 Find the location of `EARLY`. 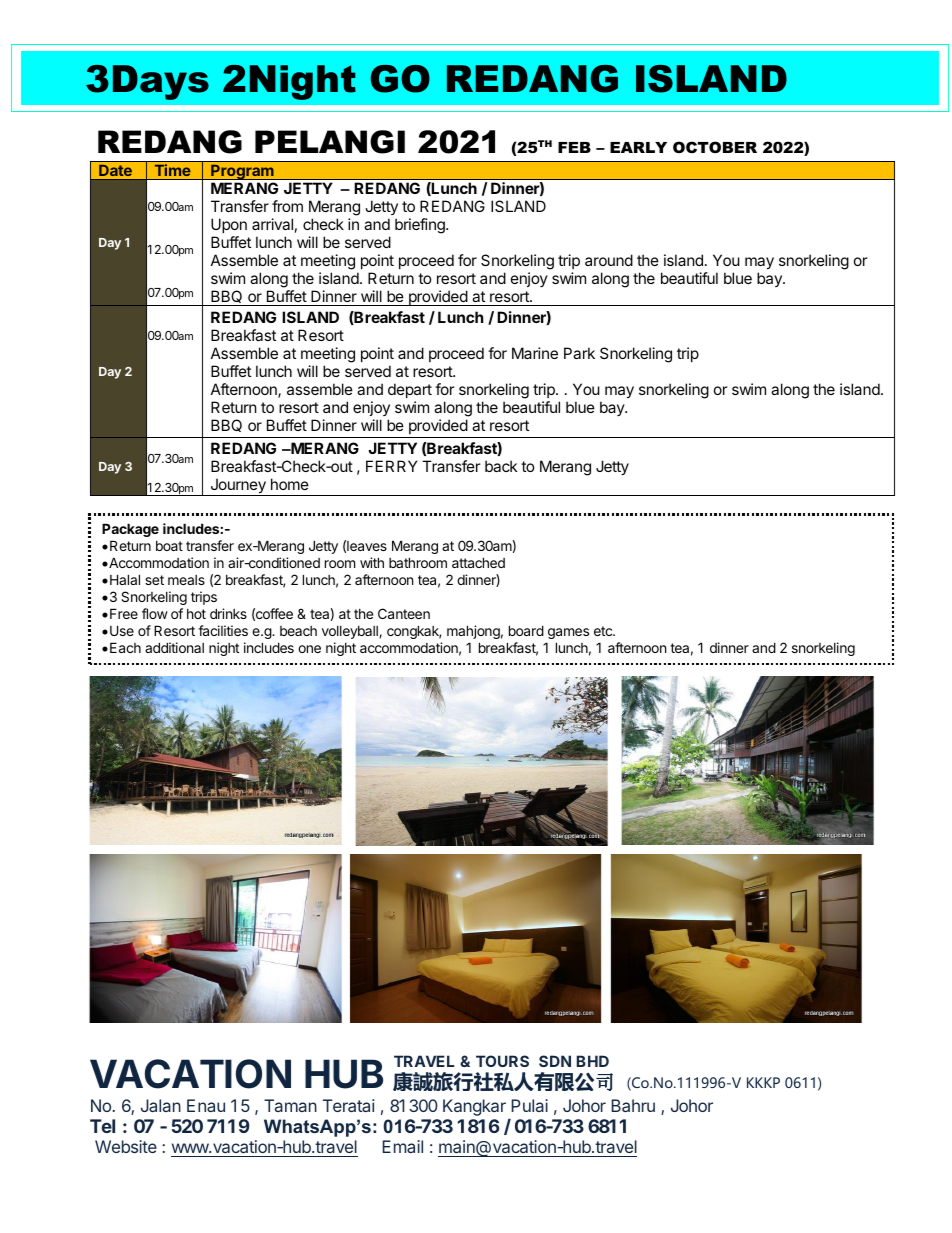

EARLY is located at coordinates (638, 147).
